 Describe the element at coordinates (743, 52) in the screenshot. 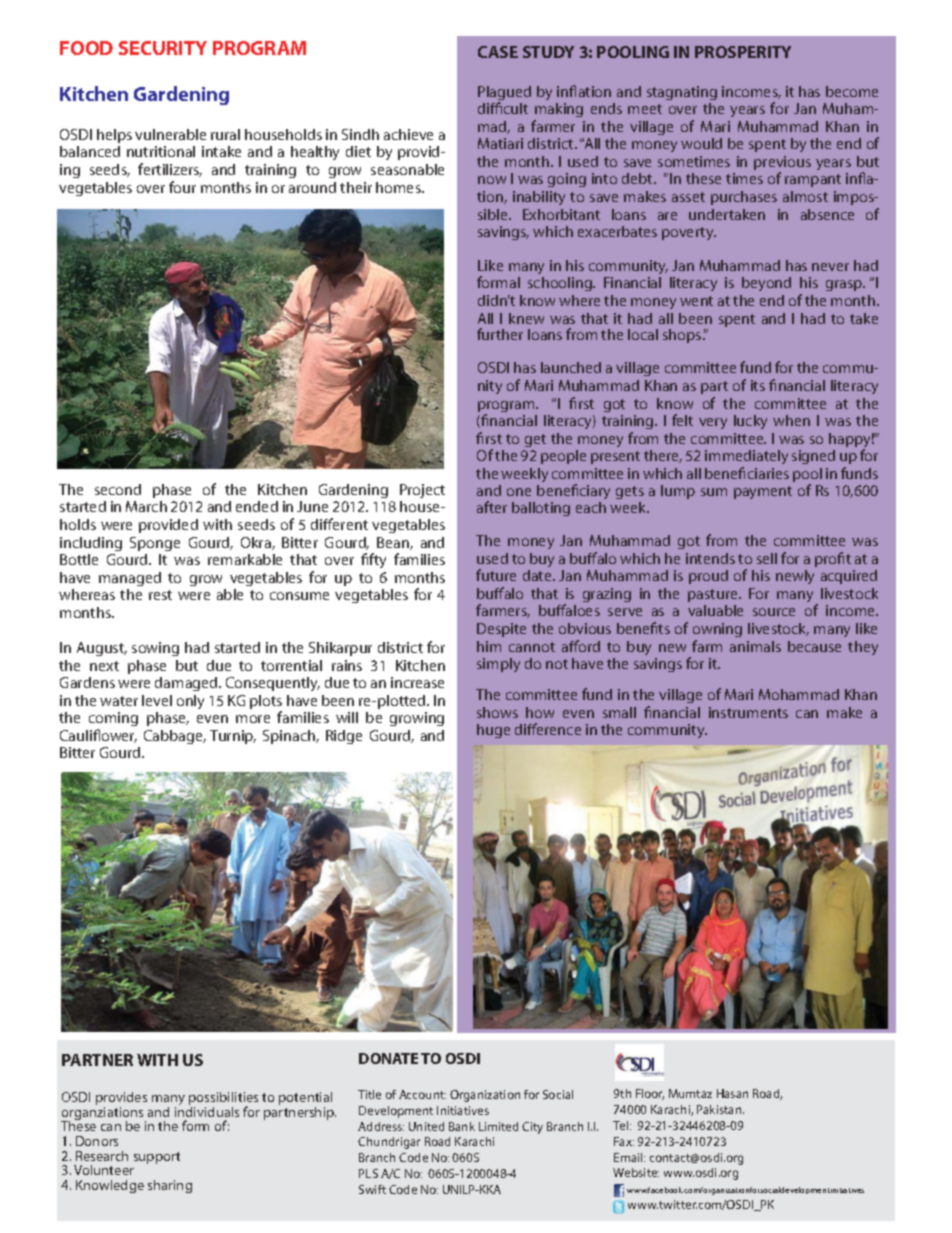

I see `PROSPERITY` at that location.
